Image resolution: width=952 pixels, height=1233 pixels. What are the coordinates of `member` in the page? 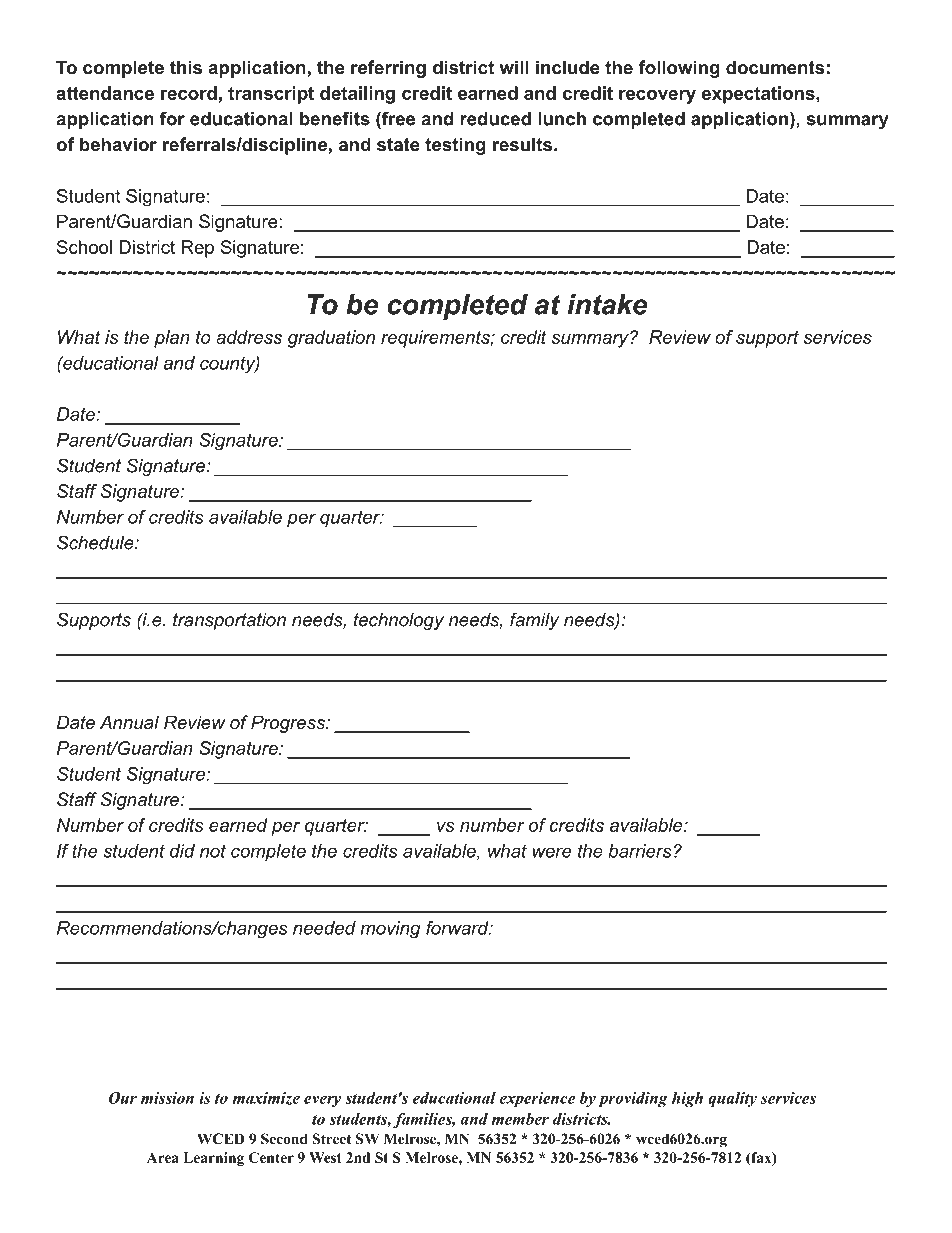 It's located at (520, 1119).
